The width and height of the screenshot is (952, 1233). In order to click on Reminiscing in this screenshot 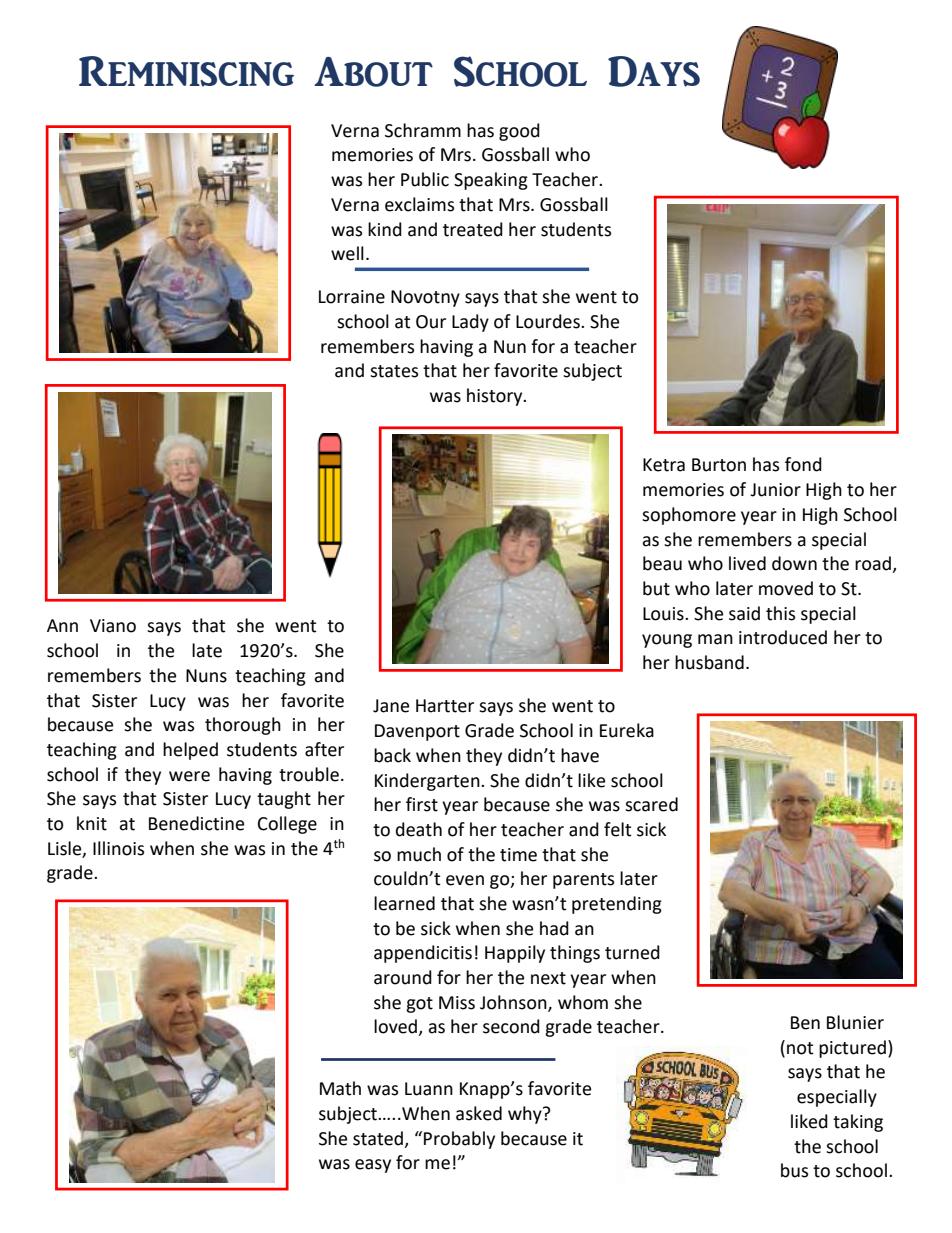, I will do `click(186, 71)`.
